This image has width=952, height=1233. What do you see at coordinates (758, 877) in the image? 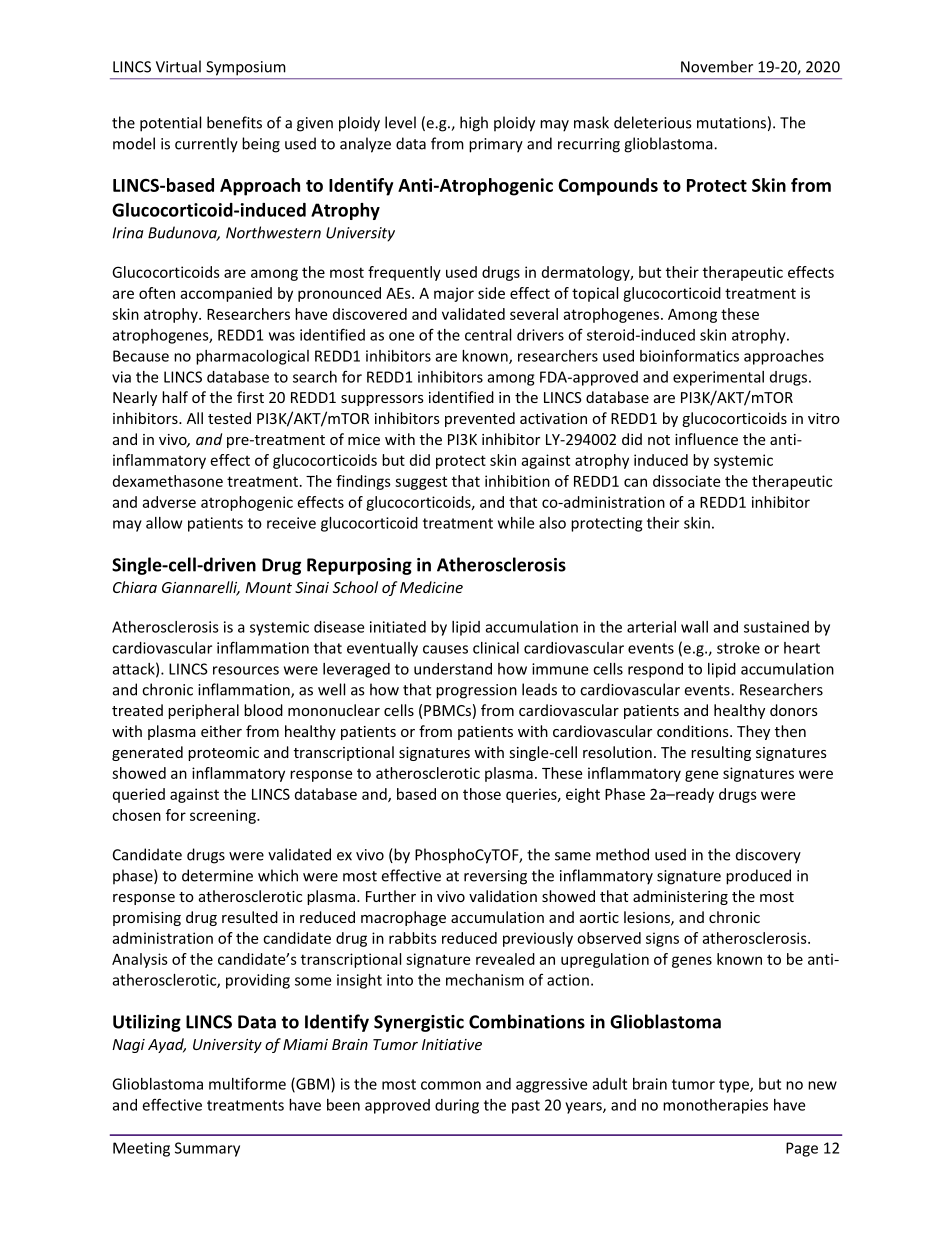
I see `produced` at bounding box center [758, 877].
